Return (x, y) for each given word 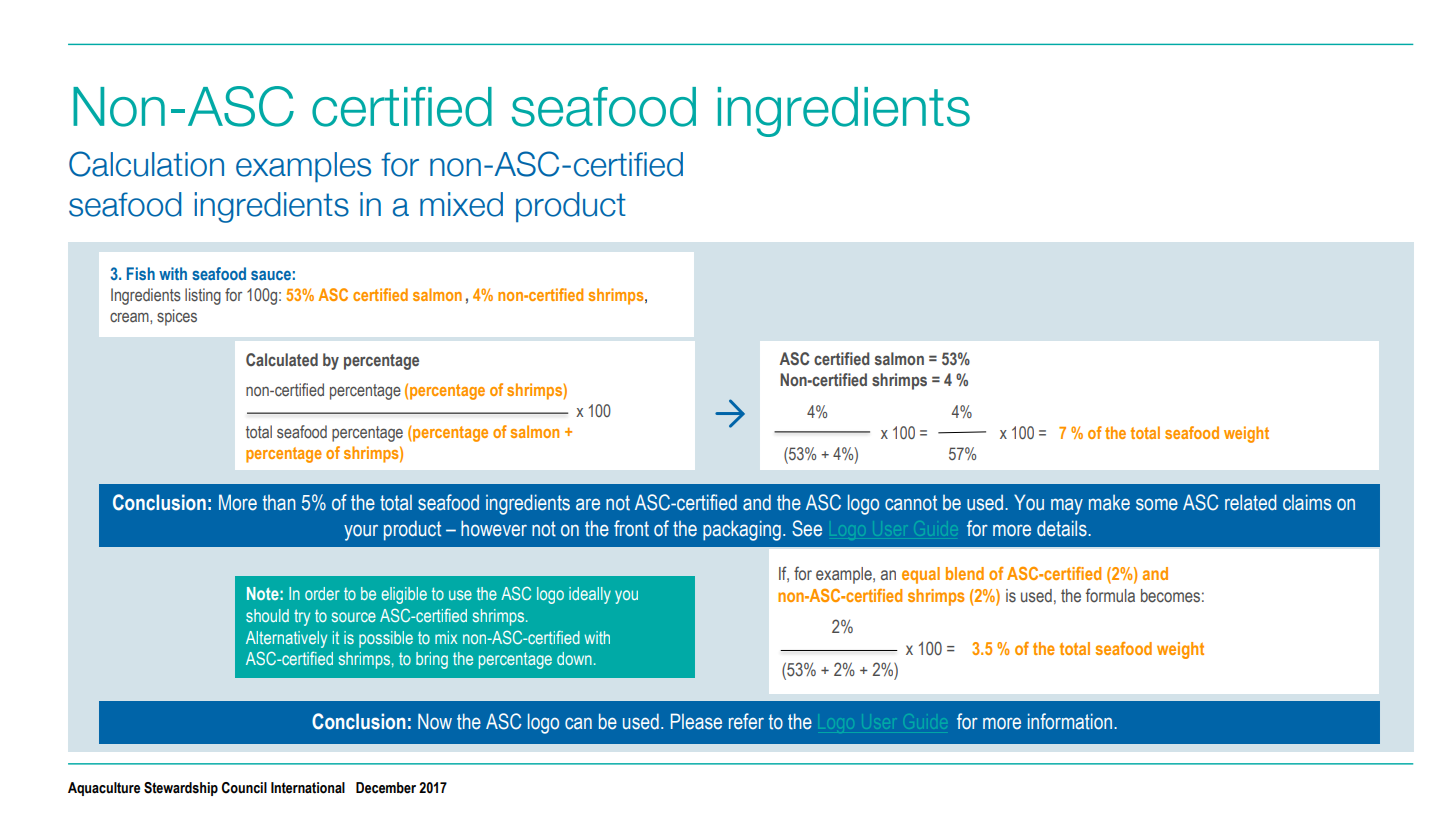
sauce (271, 275)
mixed (461, 204)
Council (244, 788)
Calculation (146, 164)
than (279, 503)
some (1157, 504)
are (588, 504)
